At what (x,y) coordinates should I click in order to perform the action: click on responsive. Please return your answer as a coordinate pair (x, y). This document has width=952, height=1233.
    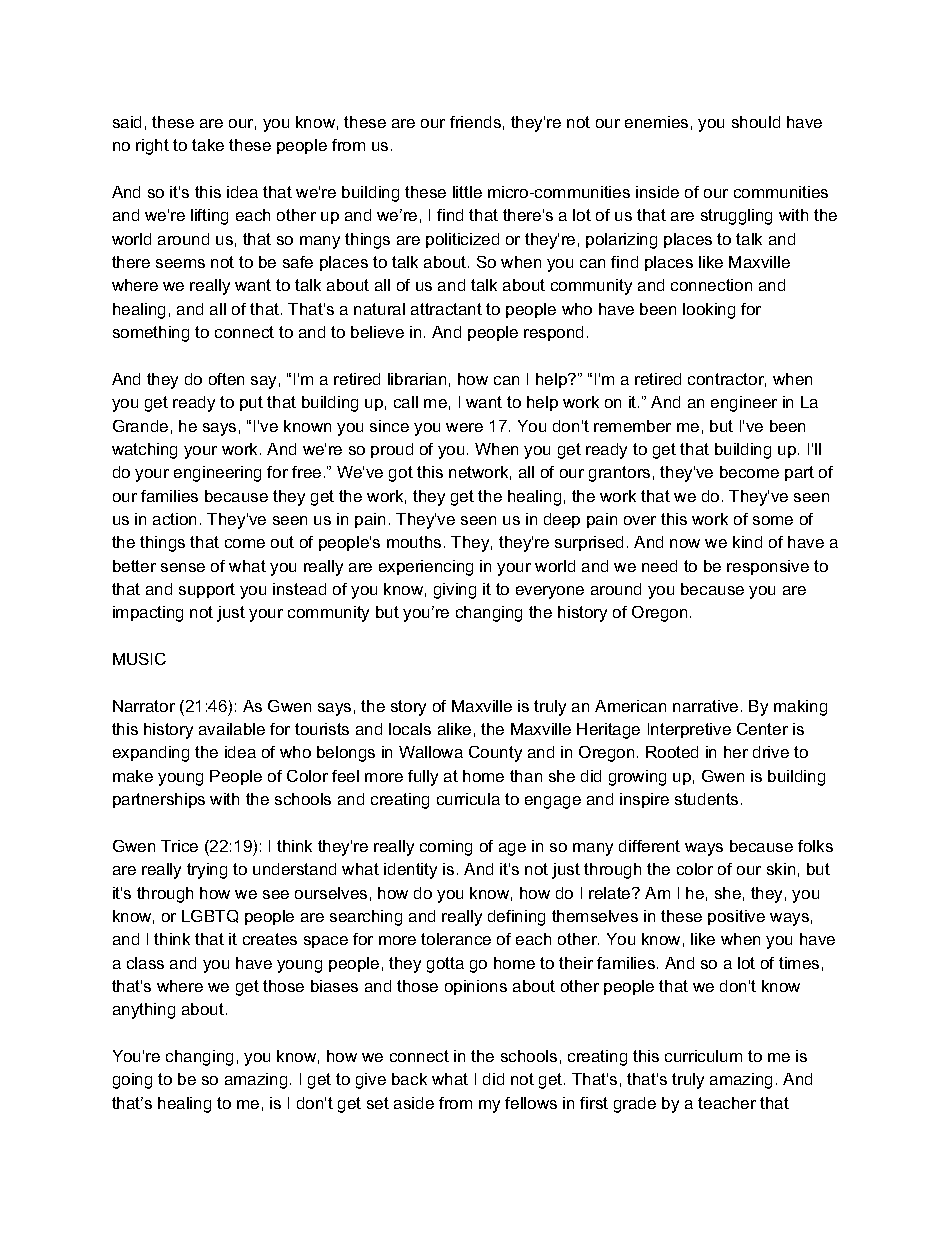
    Looking at the image, I should click on (768, 567).
